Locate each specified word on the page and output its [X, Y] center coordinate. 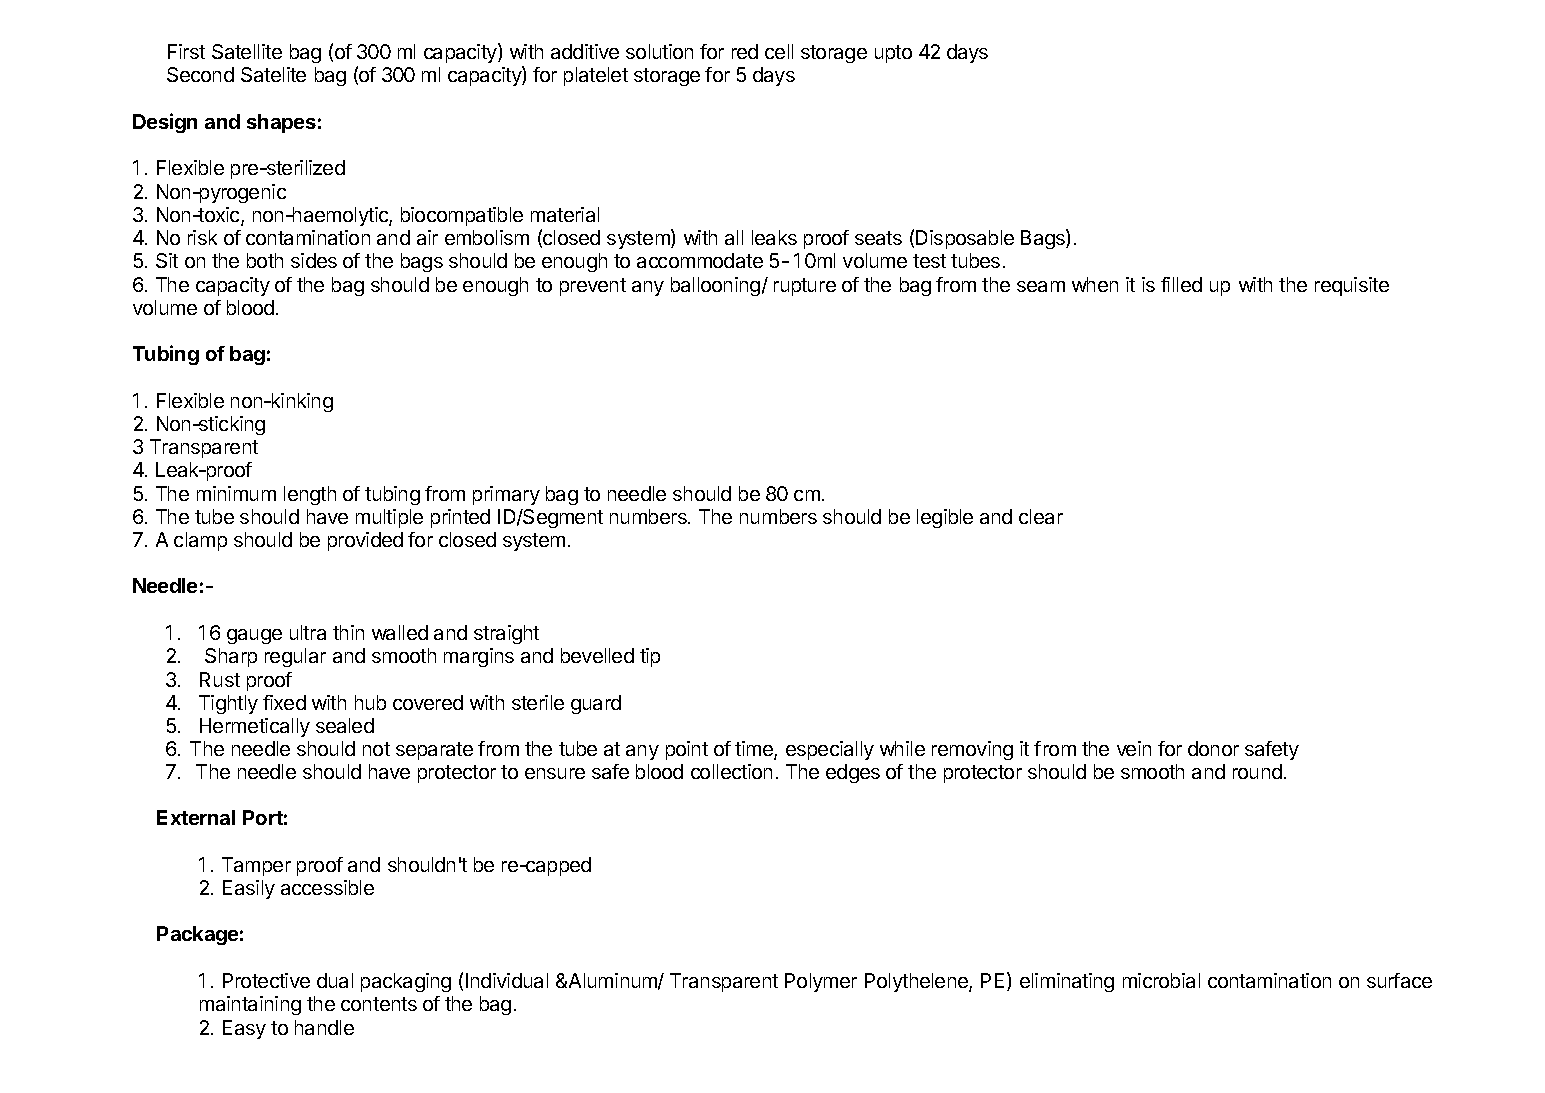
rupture [805, 287]
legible [945, 518]
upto [893, 54]
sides [314, 260]
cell [779, 51]
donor [1213, 748]
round [1257, 771]
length [310, 495]
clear [1041, 516]
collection [731, 771]
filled [1181, 284]
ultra [308, 632]
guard [596, 704]
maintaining [250, 1005]
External [196, 817]
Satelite [273, 74]
